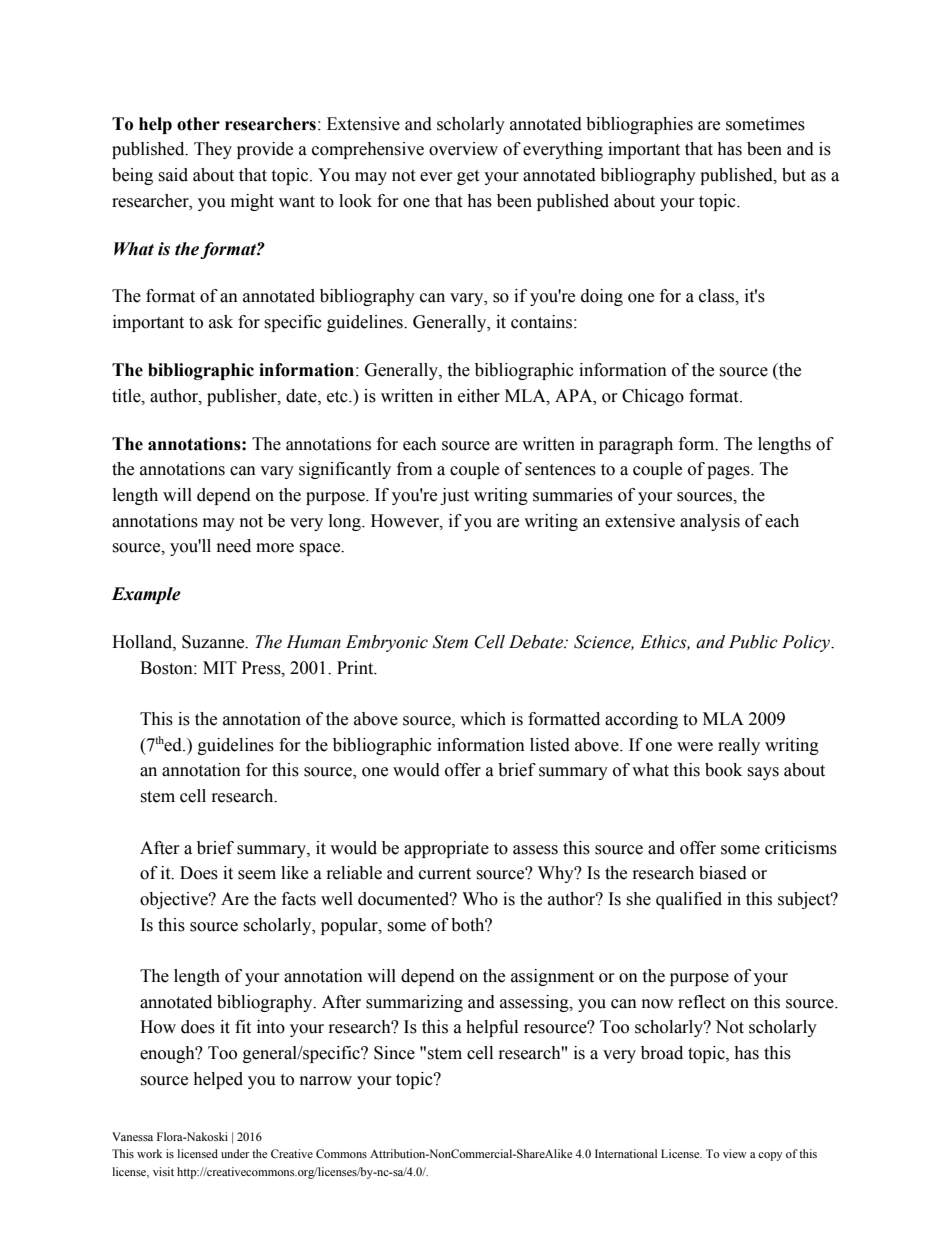  Describe the element at coordinates (729, 472) in the screenshot. I see `pages` at that location.
